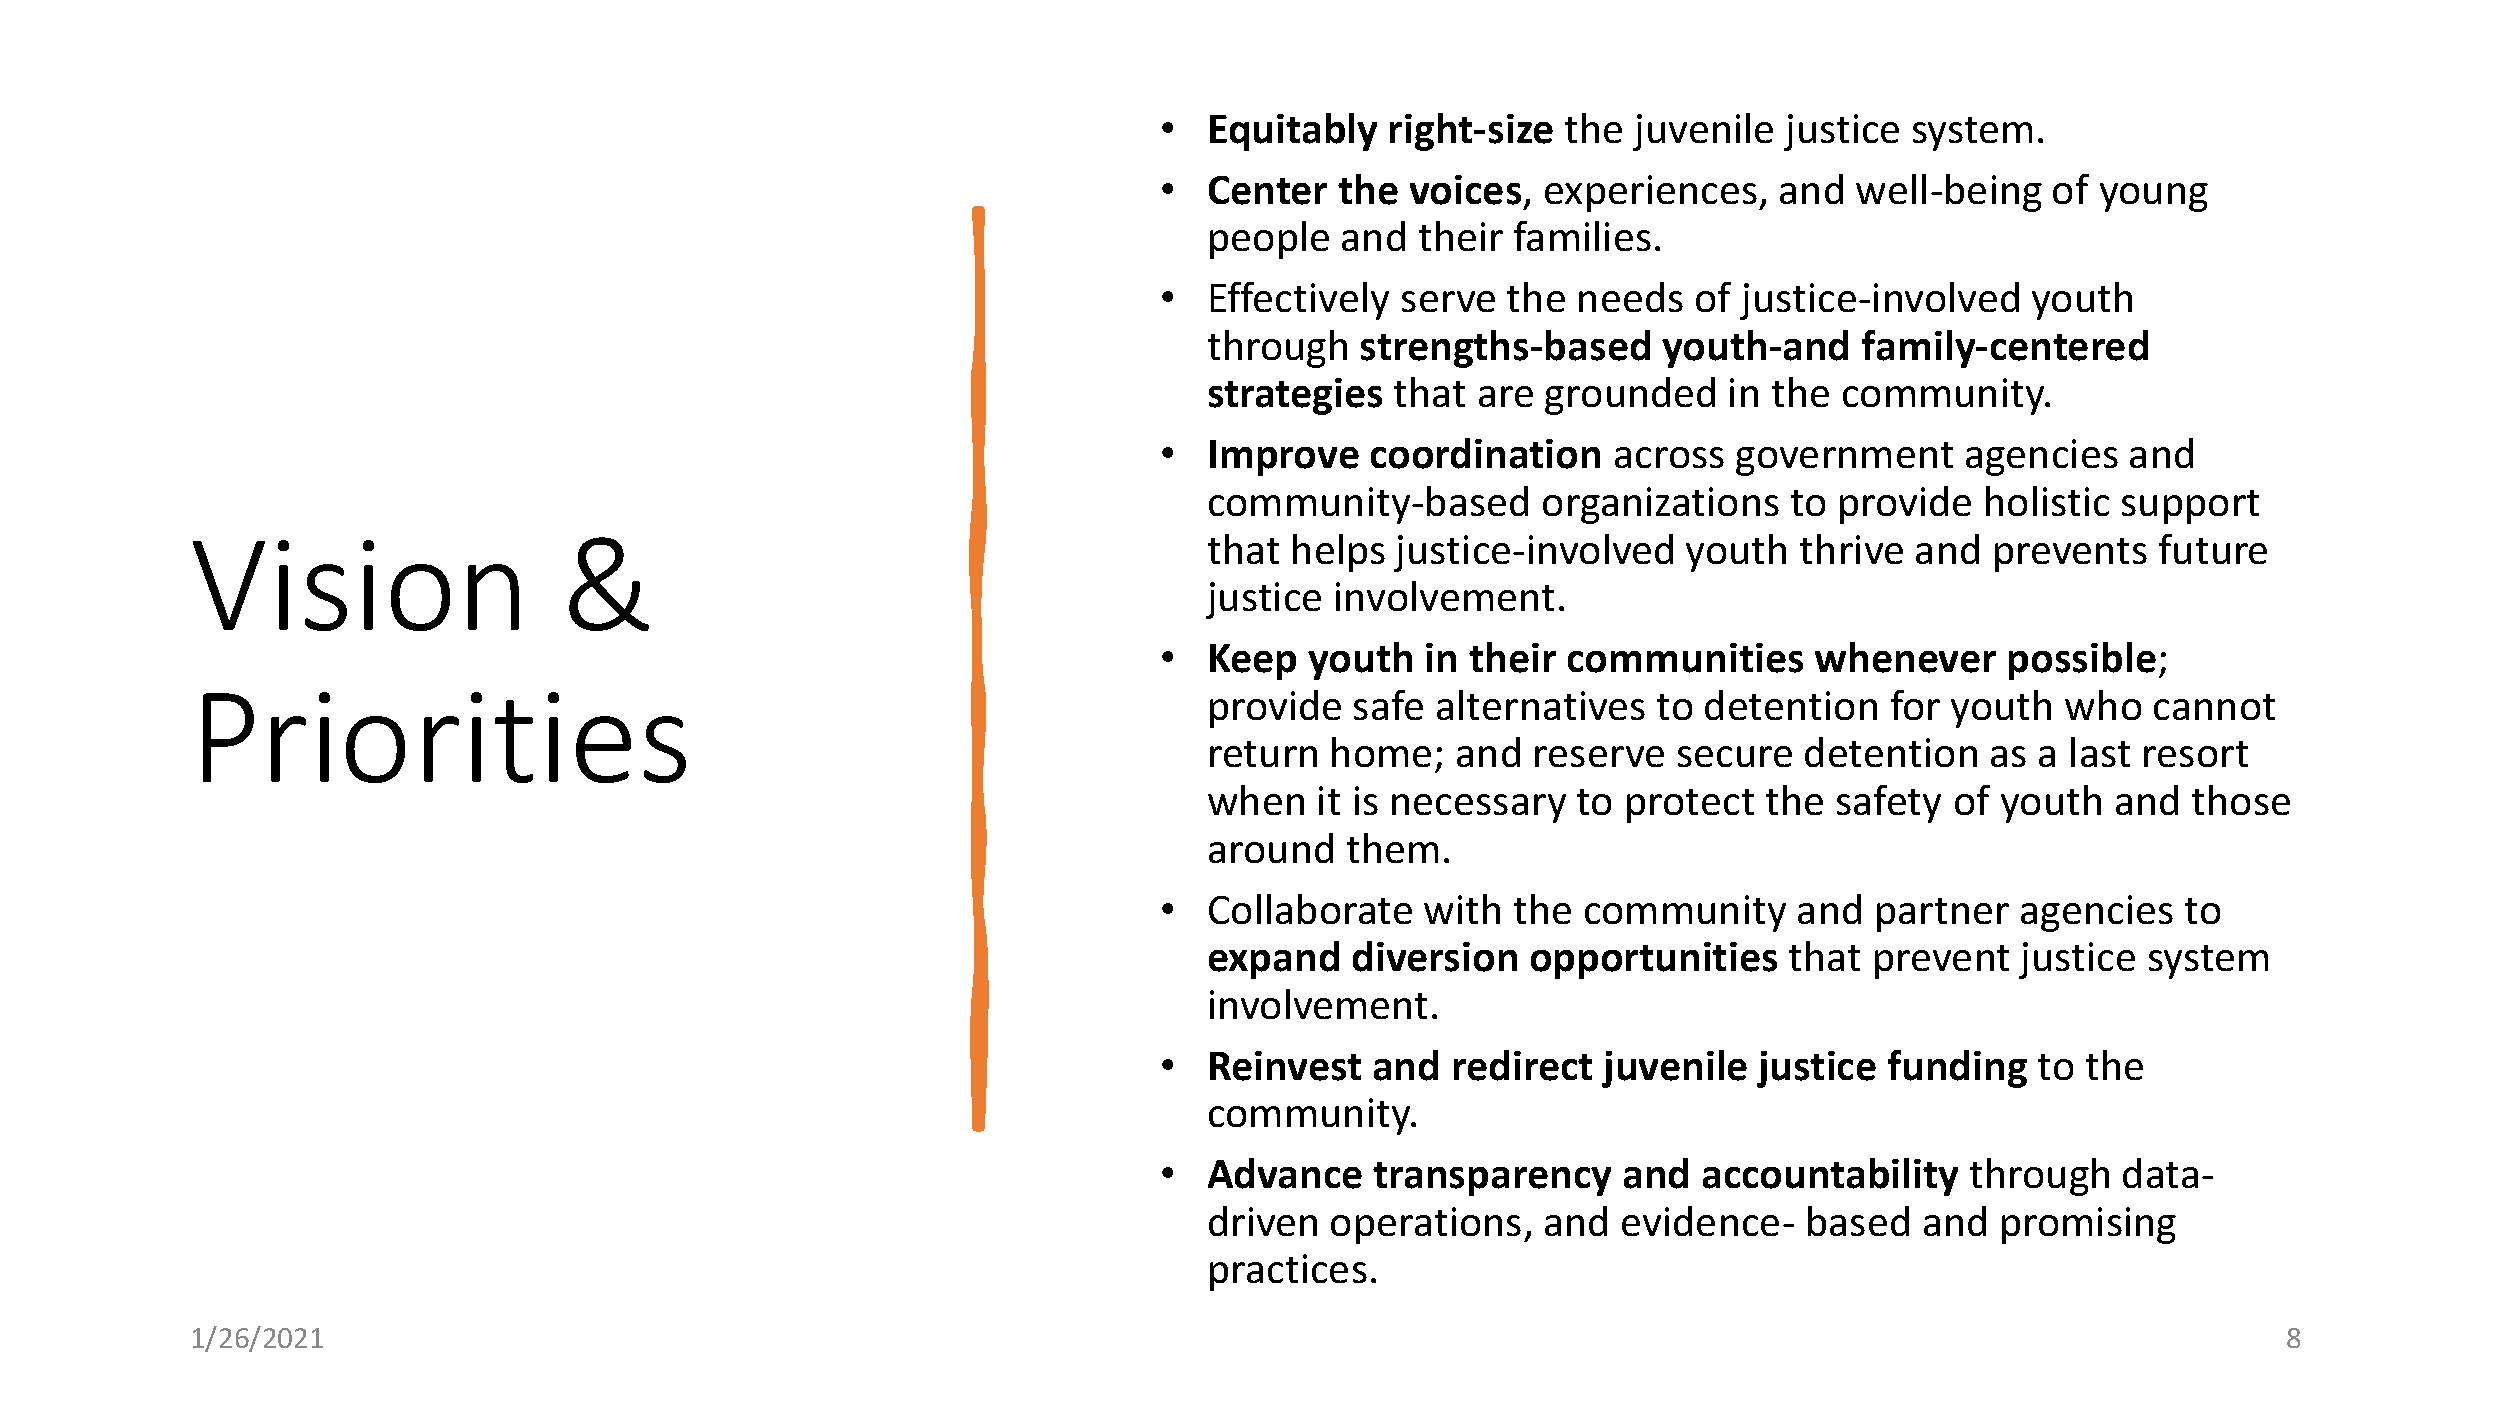 This document has width=2493, height=1403. Describe the element at coordinates (1288, 1272) in the document. I see `practices` at that location.
